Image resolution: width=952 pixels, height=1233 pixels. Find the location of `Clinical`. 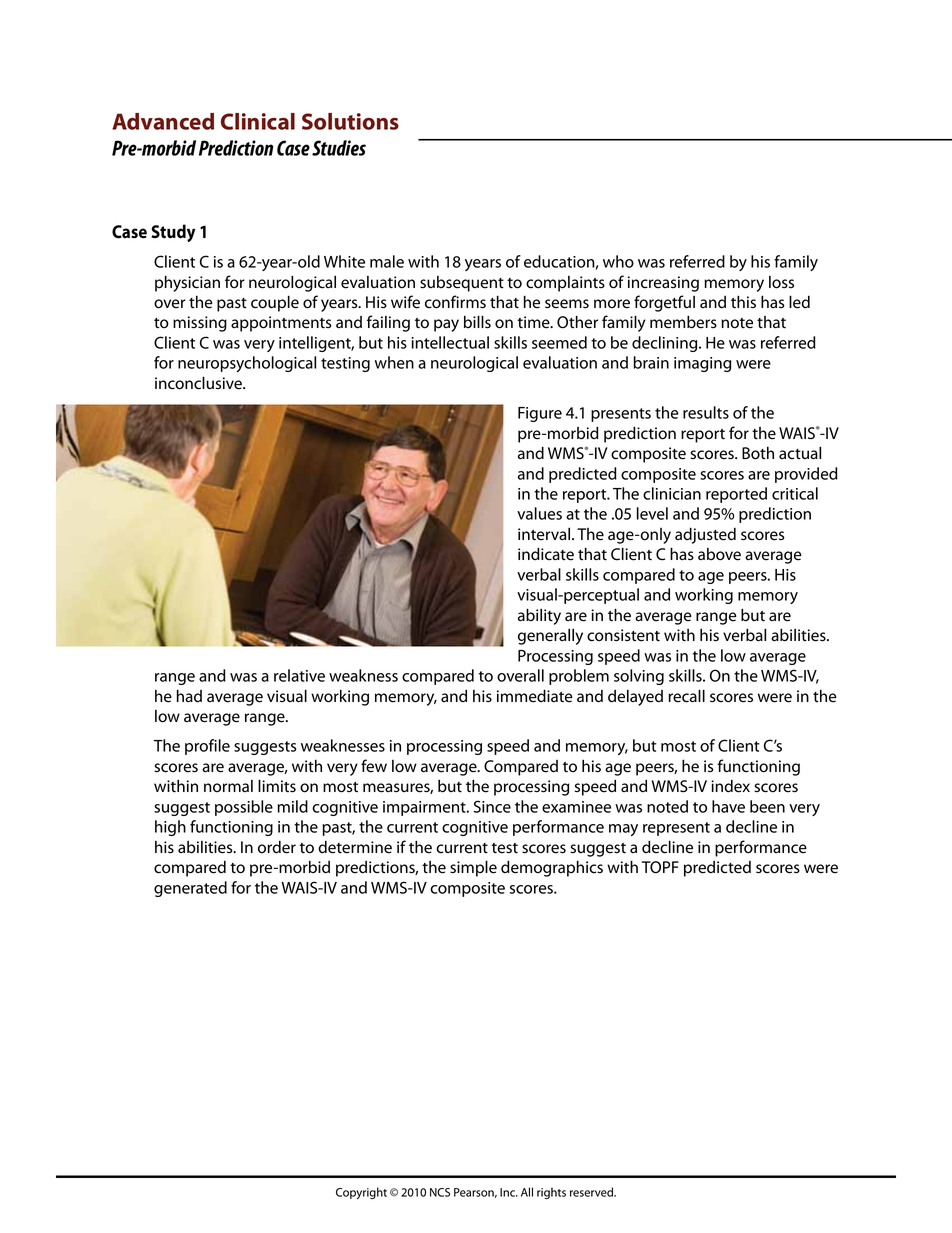

Clinical is located at coordinates (258, 121).
